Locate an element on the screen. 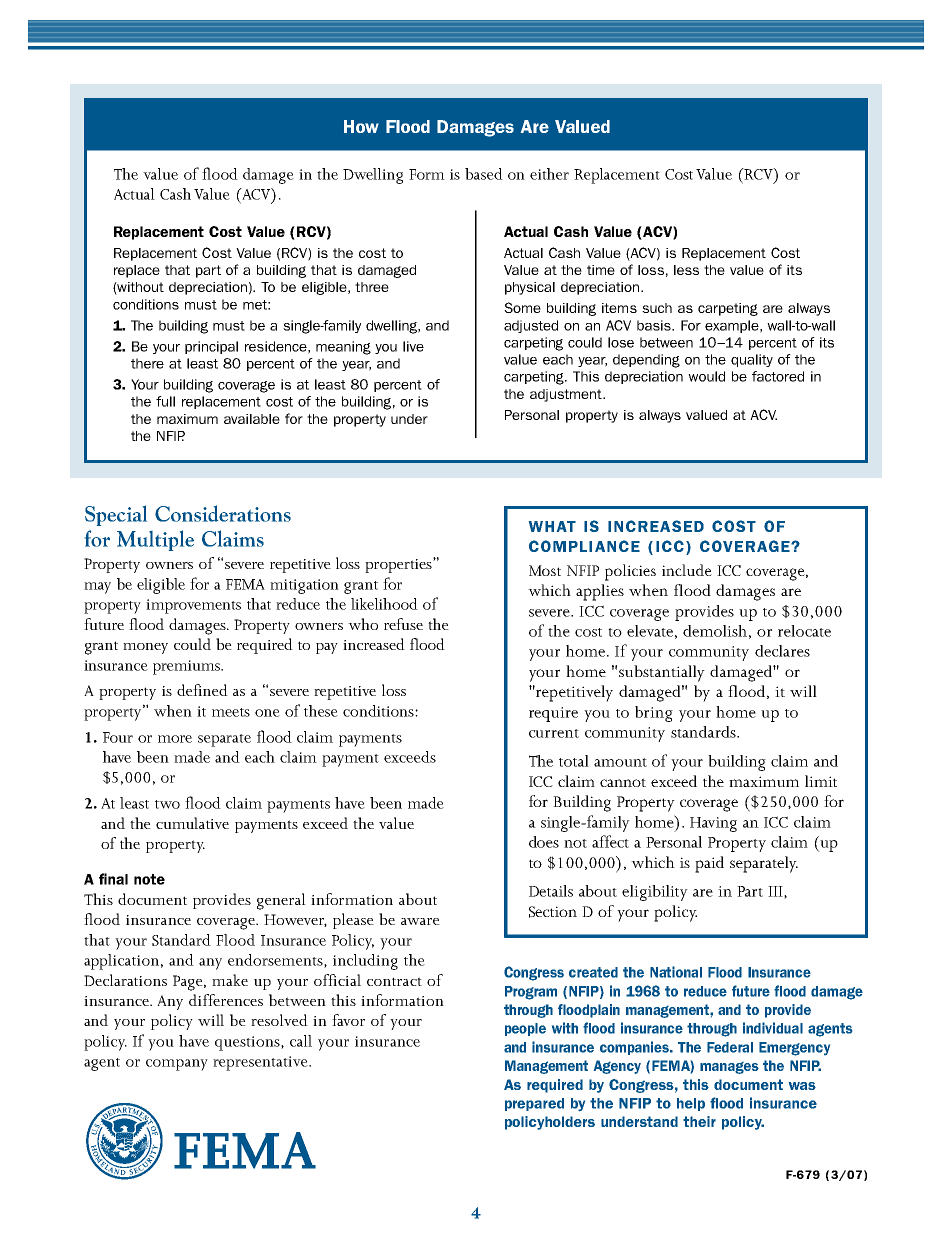  based is located at coordinates (484, 174).
